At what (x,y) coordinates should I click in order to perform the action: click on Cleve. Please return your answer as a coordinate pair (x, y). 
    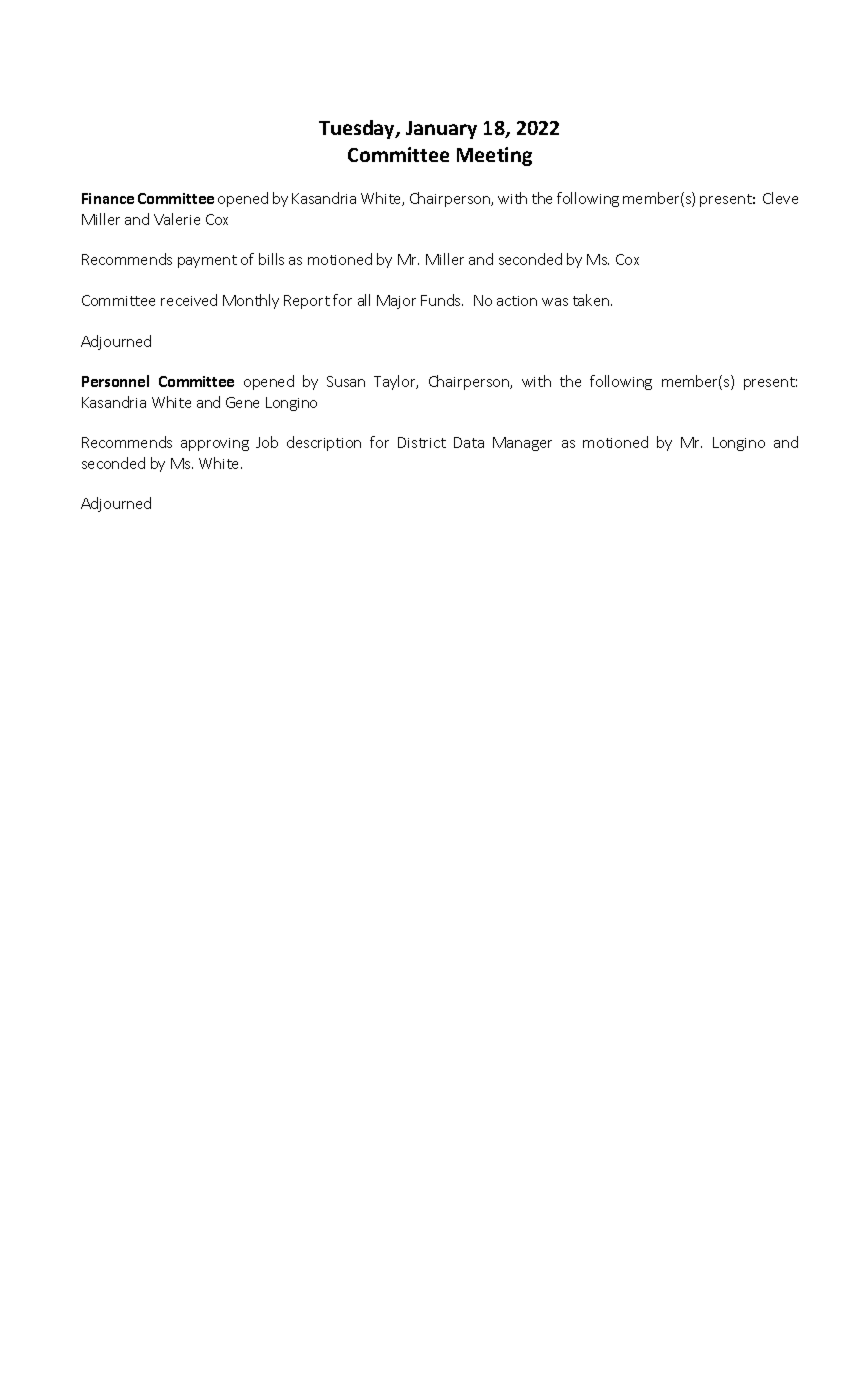
    Looking at the image, I should click on (780, 198).
